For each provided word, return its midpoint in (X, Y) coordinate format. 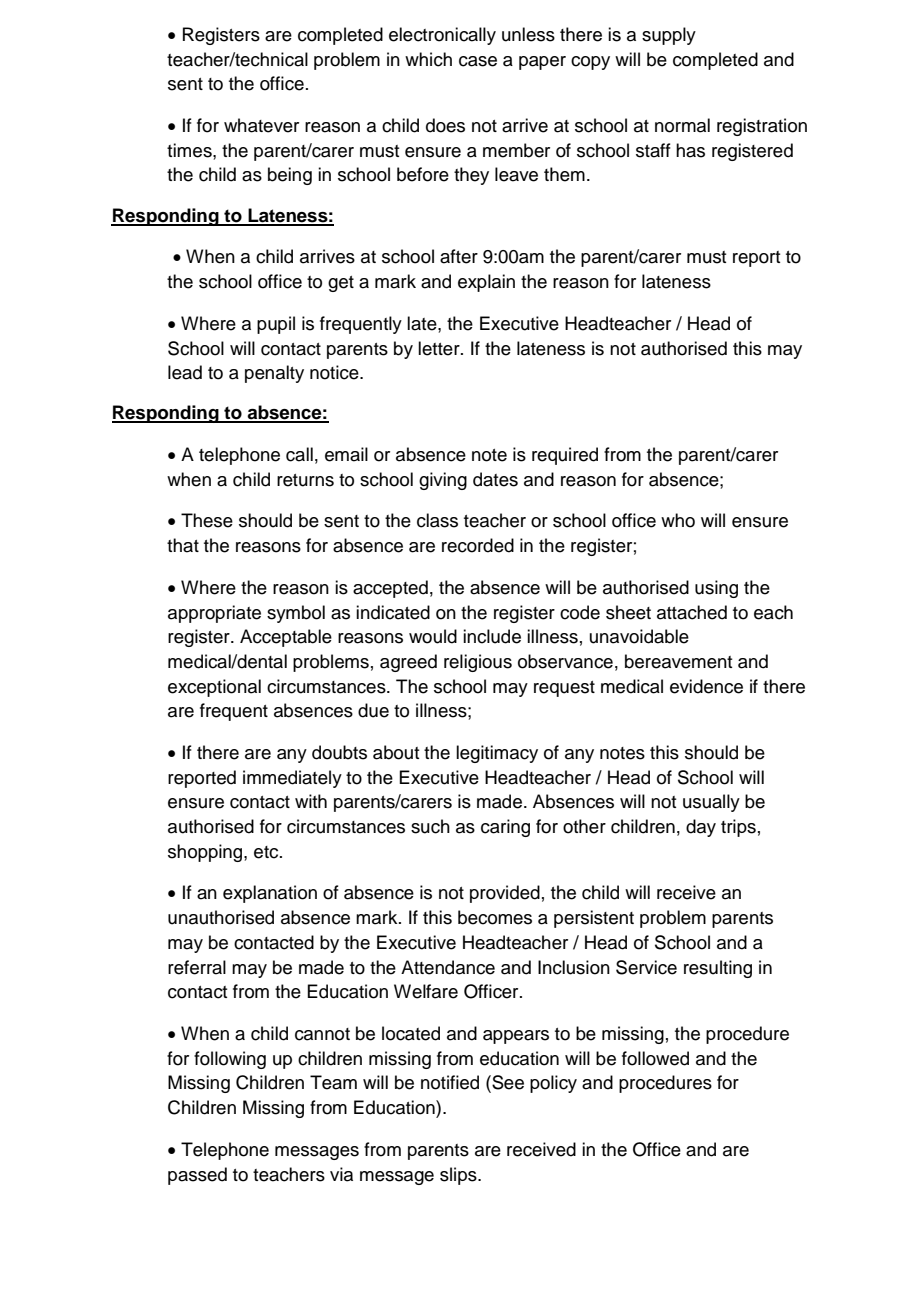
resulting (718, 969)
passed (197, 1176)
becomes (495, 917)
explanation (270, 894)
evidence (706, 686)
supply (669, 36)
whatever (261, 125)
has (690, 150)
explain (486, 283)
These (207, 520)
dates (495, 479)
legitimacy (497, 754)
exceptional (214, 688)
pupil (276, 325)
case (478, 61)
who (678, 520)
